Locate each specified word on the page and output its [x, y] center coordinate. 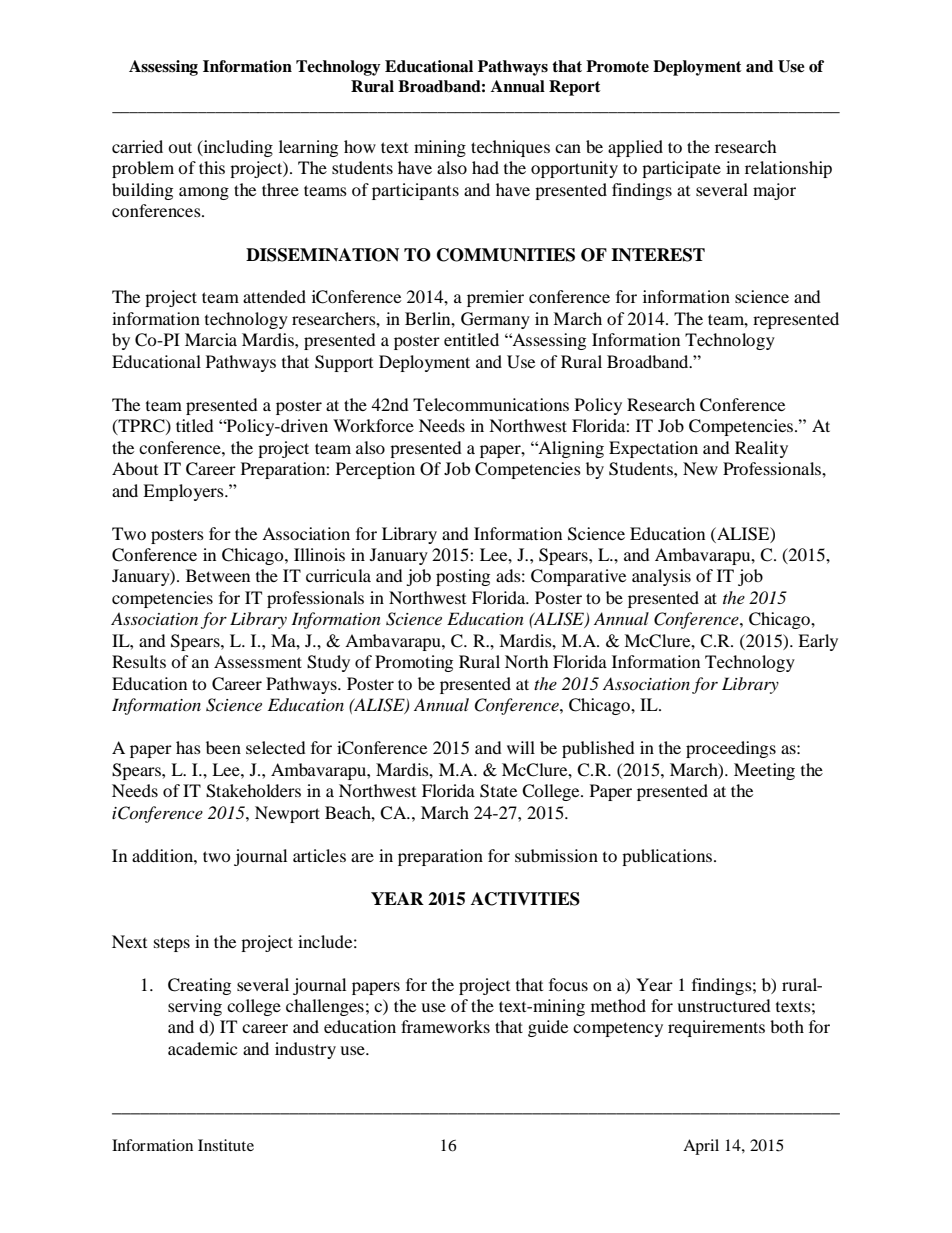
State [498, 791]
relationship [788, 169]
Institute [226, 1145]
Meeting [764, 771]
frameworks [445, 1026]
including [237, 148]
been [223, 747]
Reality [761, 449]
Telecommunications [491, 404]
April [701, 1147]
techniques [510, 148]
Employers [184, 492]
